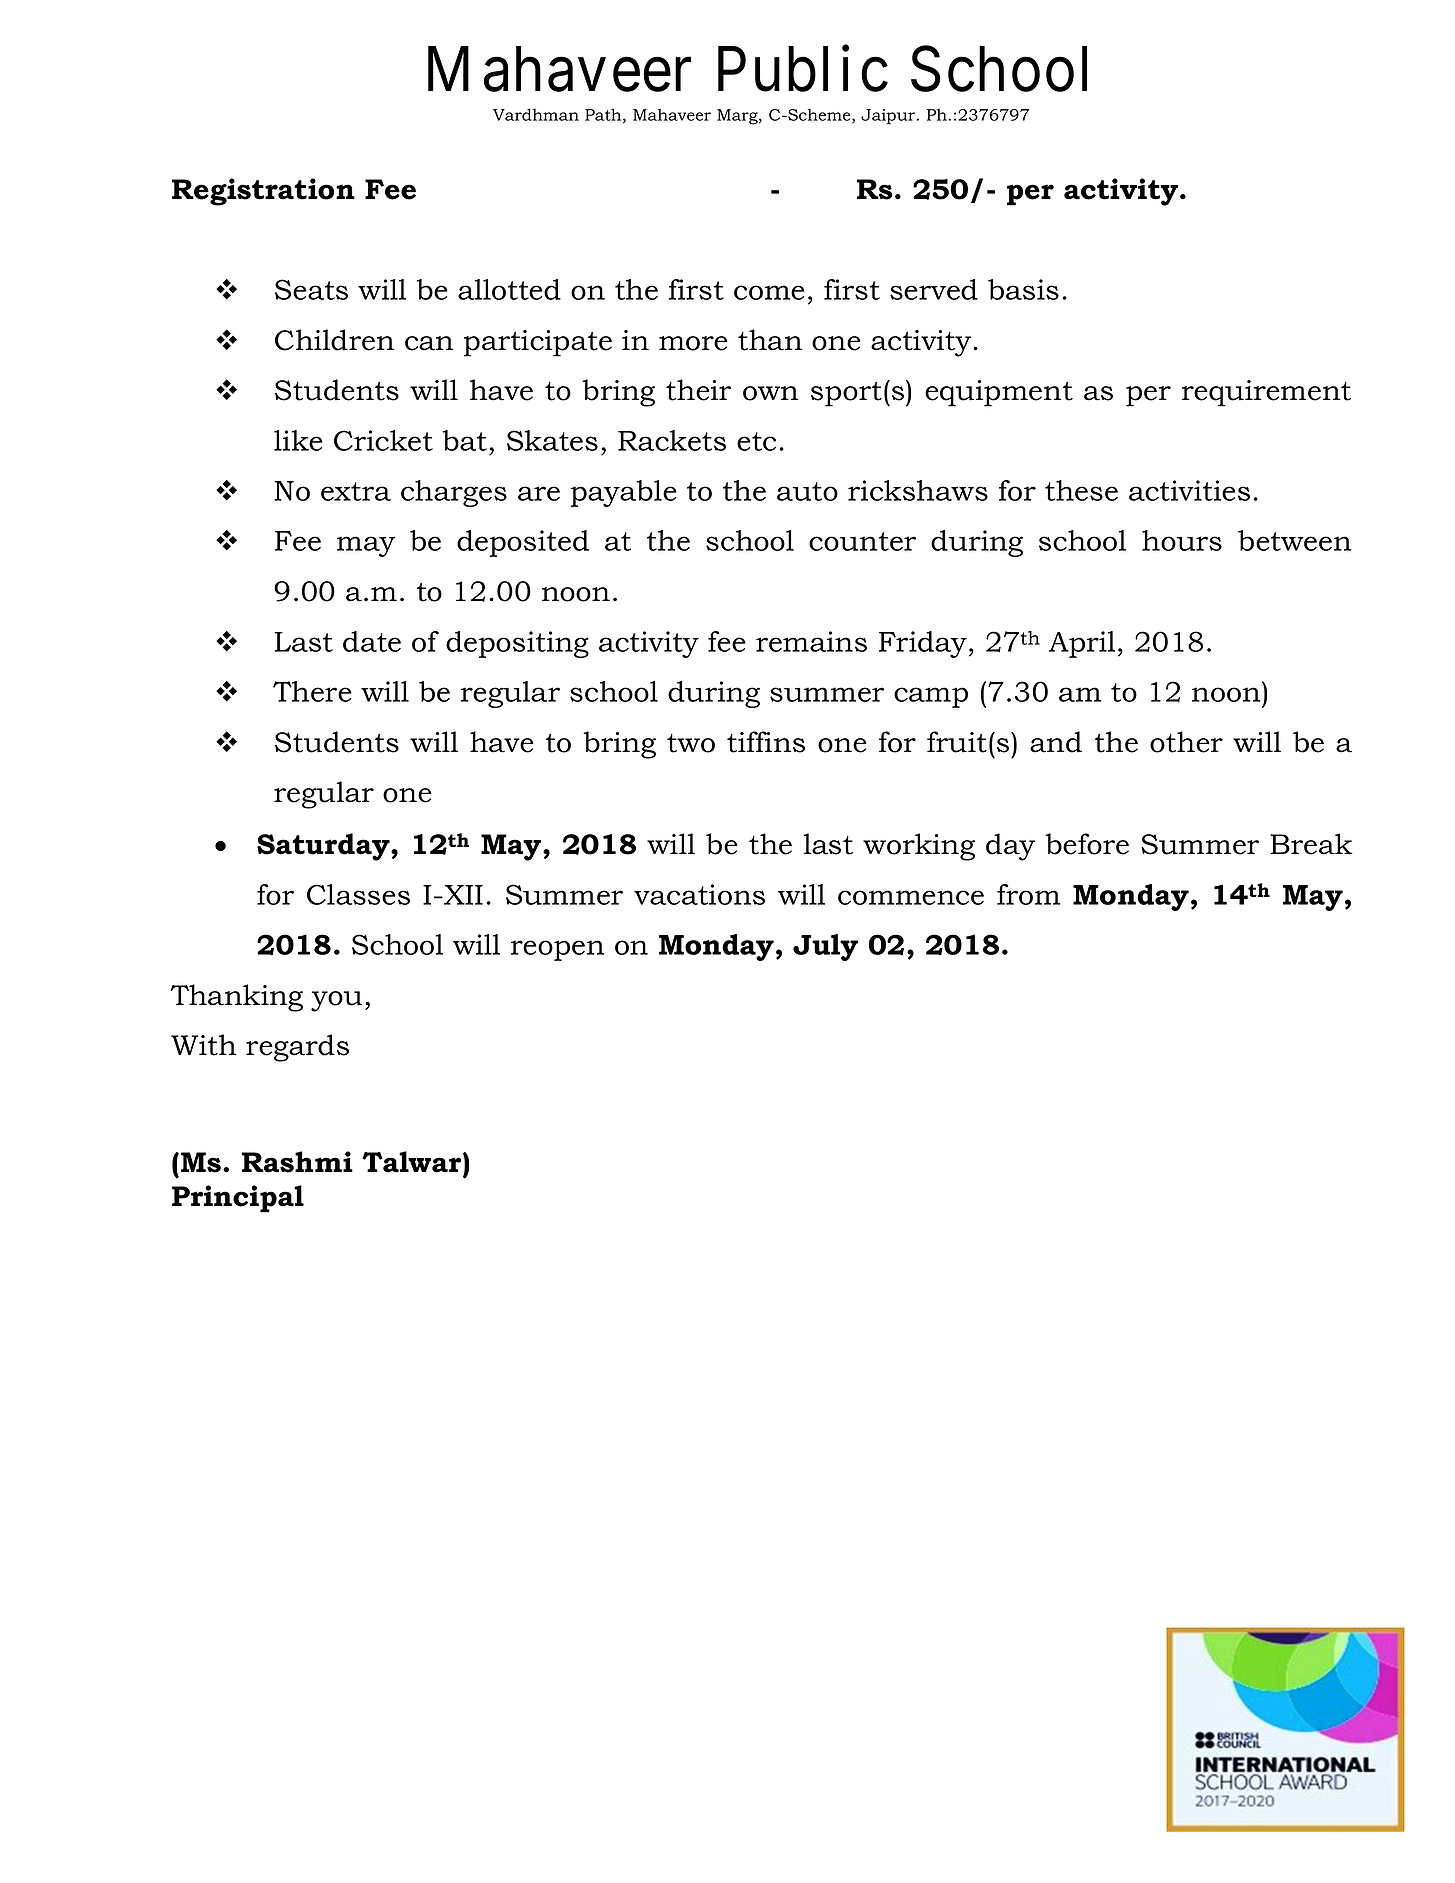  I want to click on counter, so click(862, 541).
